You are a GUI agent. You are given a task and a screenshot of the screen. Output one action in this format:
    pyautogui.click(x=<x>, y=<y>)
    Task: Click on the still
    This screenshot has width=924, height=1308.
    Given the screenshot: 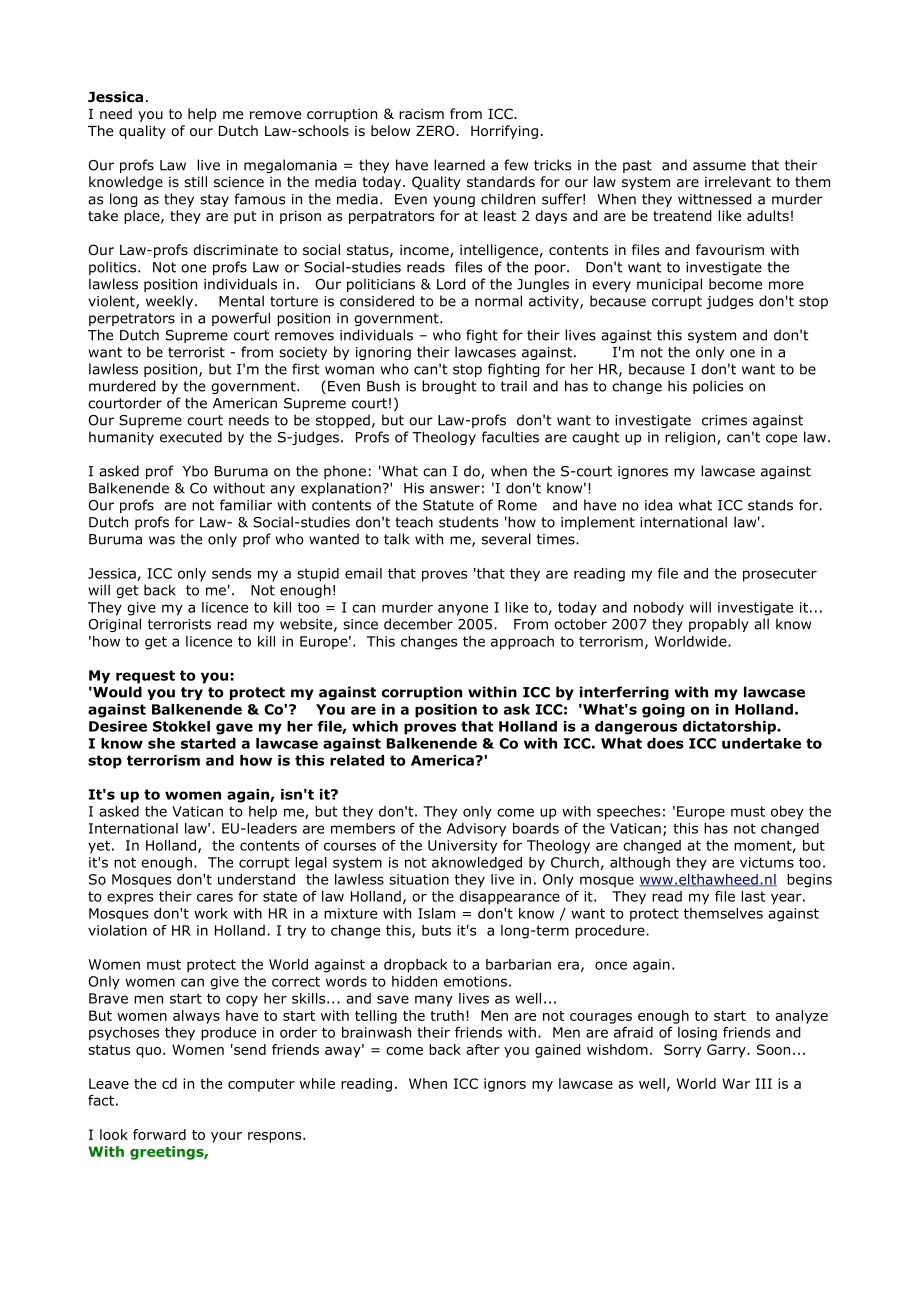 What is the action you would take?
    pyautogui.click(x=195, y=181)
